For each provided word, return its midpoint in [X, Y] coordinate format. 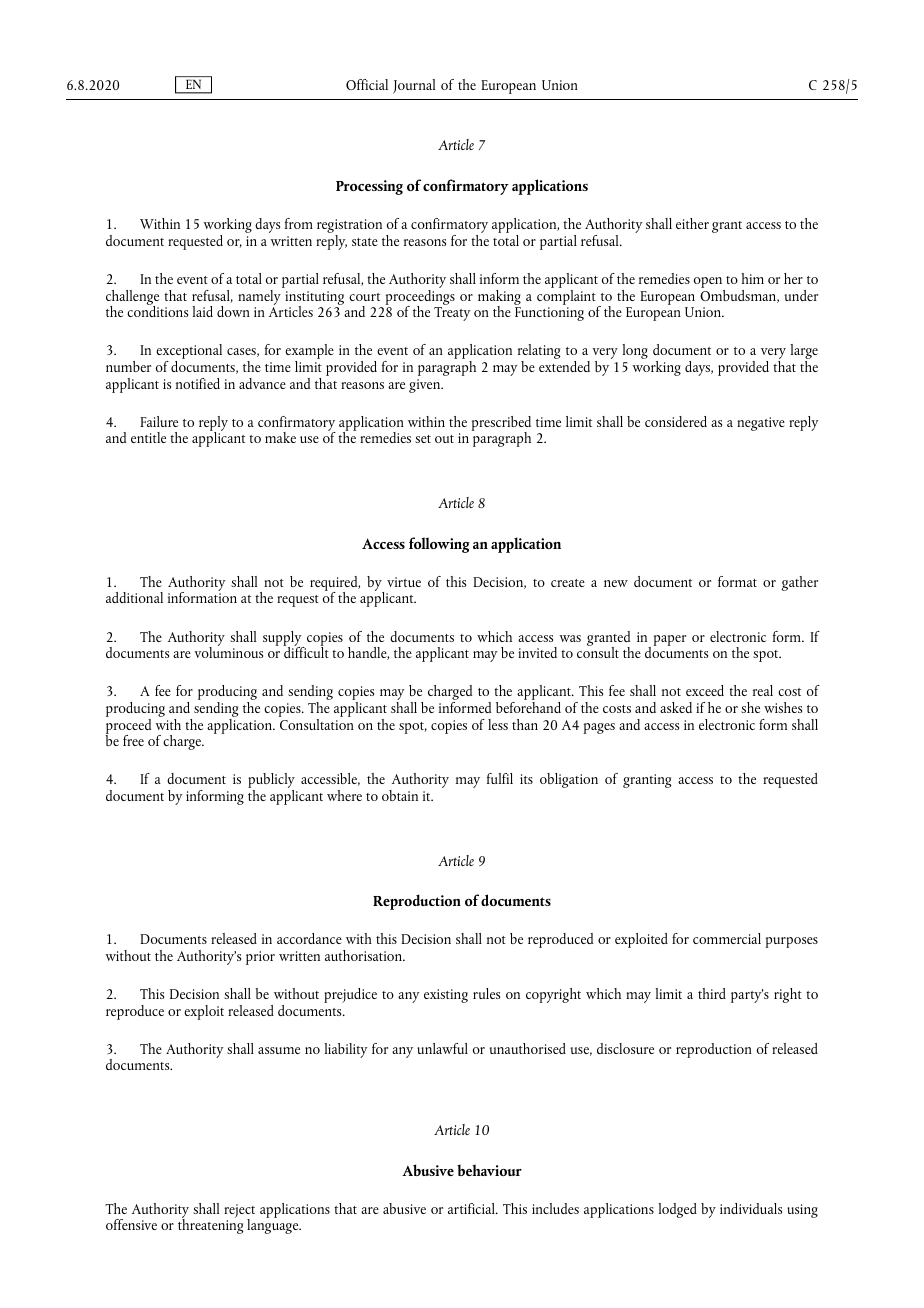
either [692, 223]
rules [486, 993]
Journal [414, 86]
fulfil [500, 778]
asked [676, 707]
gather [800, 583]
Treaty [452, 314]
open [709, 284]
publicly [271, 782]
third [712, 993]
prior [260, 958]
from [299, 223]
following [439, 545]
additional [134, 597]
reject [239, 1212]
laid [202, 311]
